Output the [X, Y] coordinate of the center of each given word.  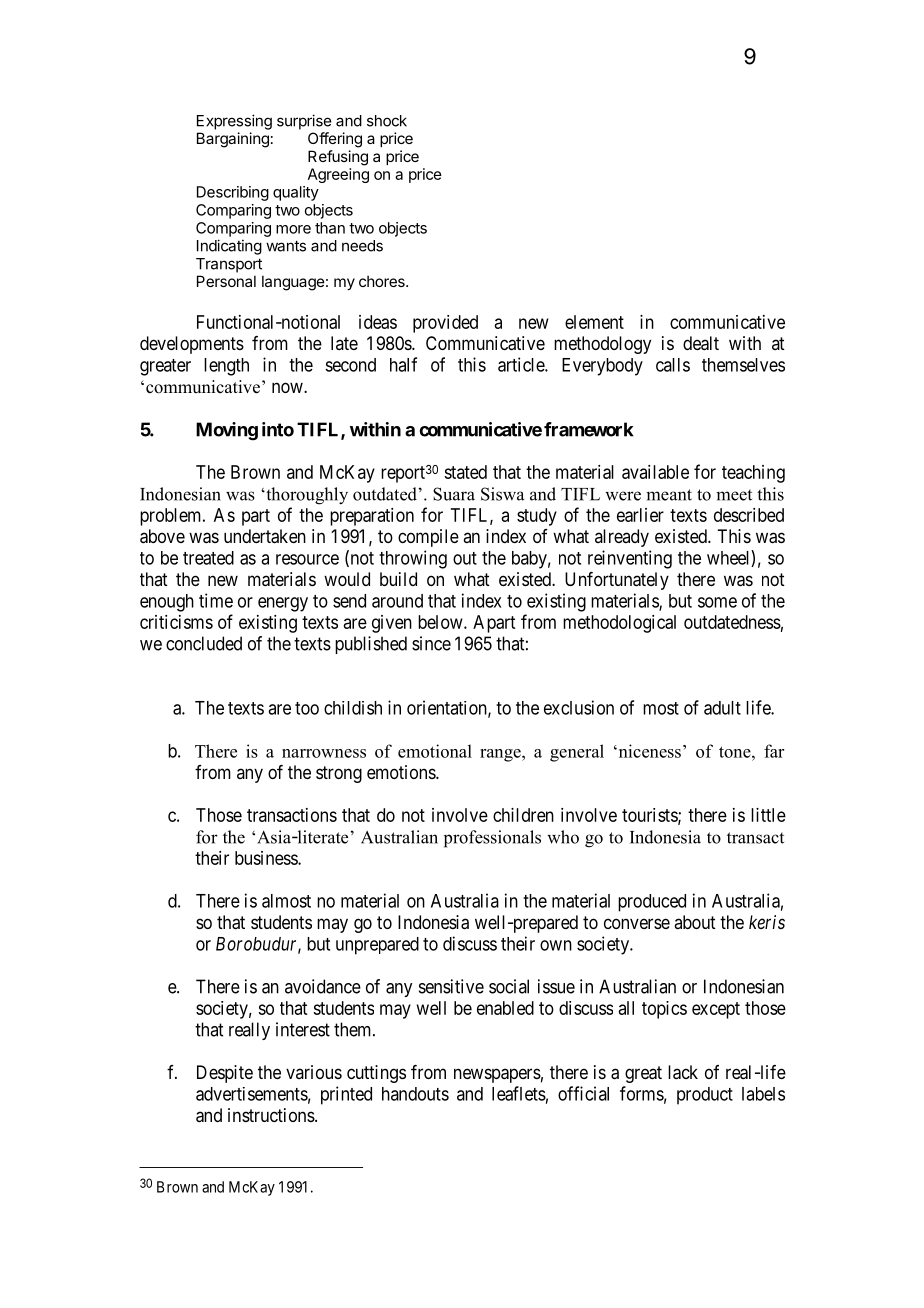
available [655, 472]
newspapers [497, 1075]
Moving [227, 431]
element [594, 322]
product [705, 1096]
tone [736, 752]
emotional [435, 751]
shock [387, 121]
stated [465, 472]
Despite [225, 1074]
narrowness [324, 753]
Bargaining [233, 140]
